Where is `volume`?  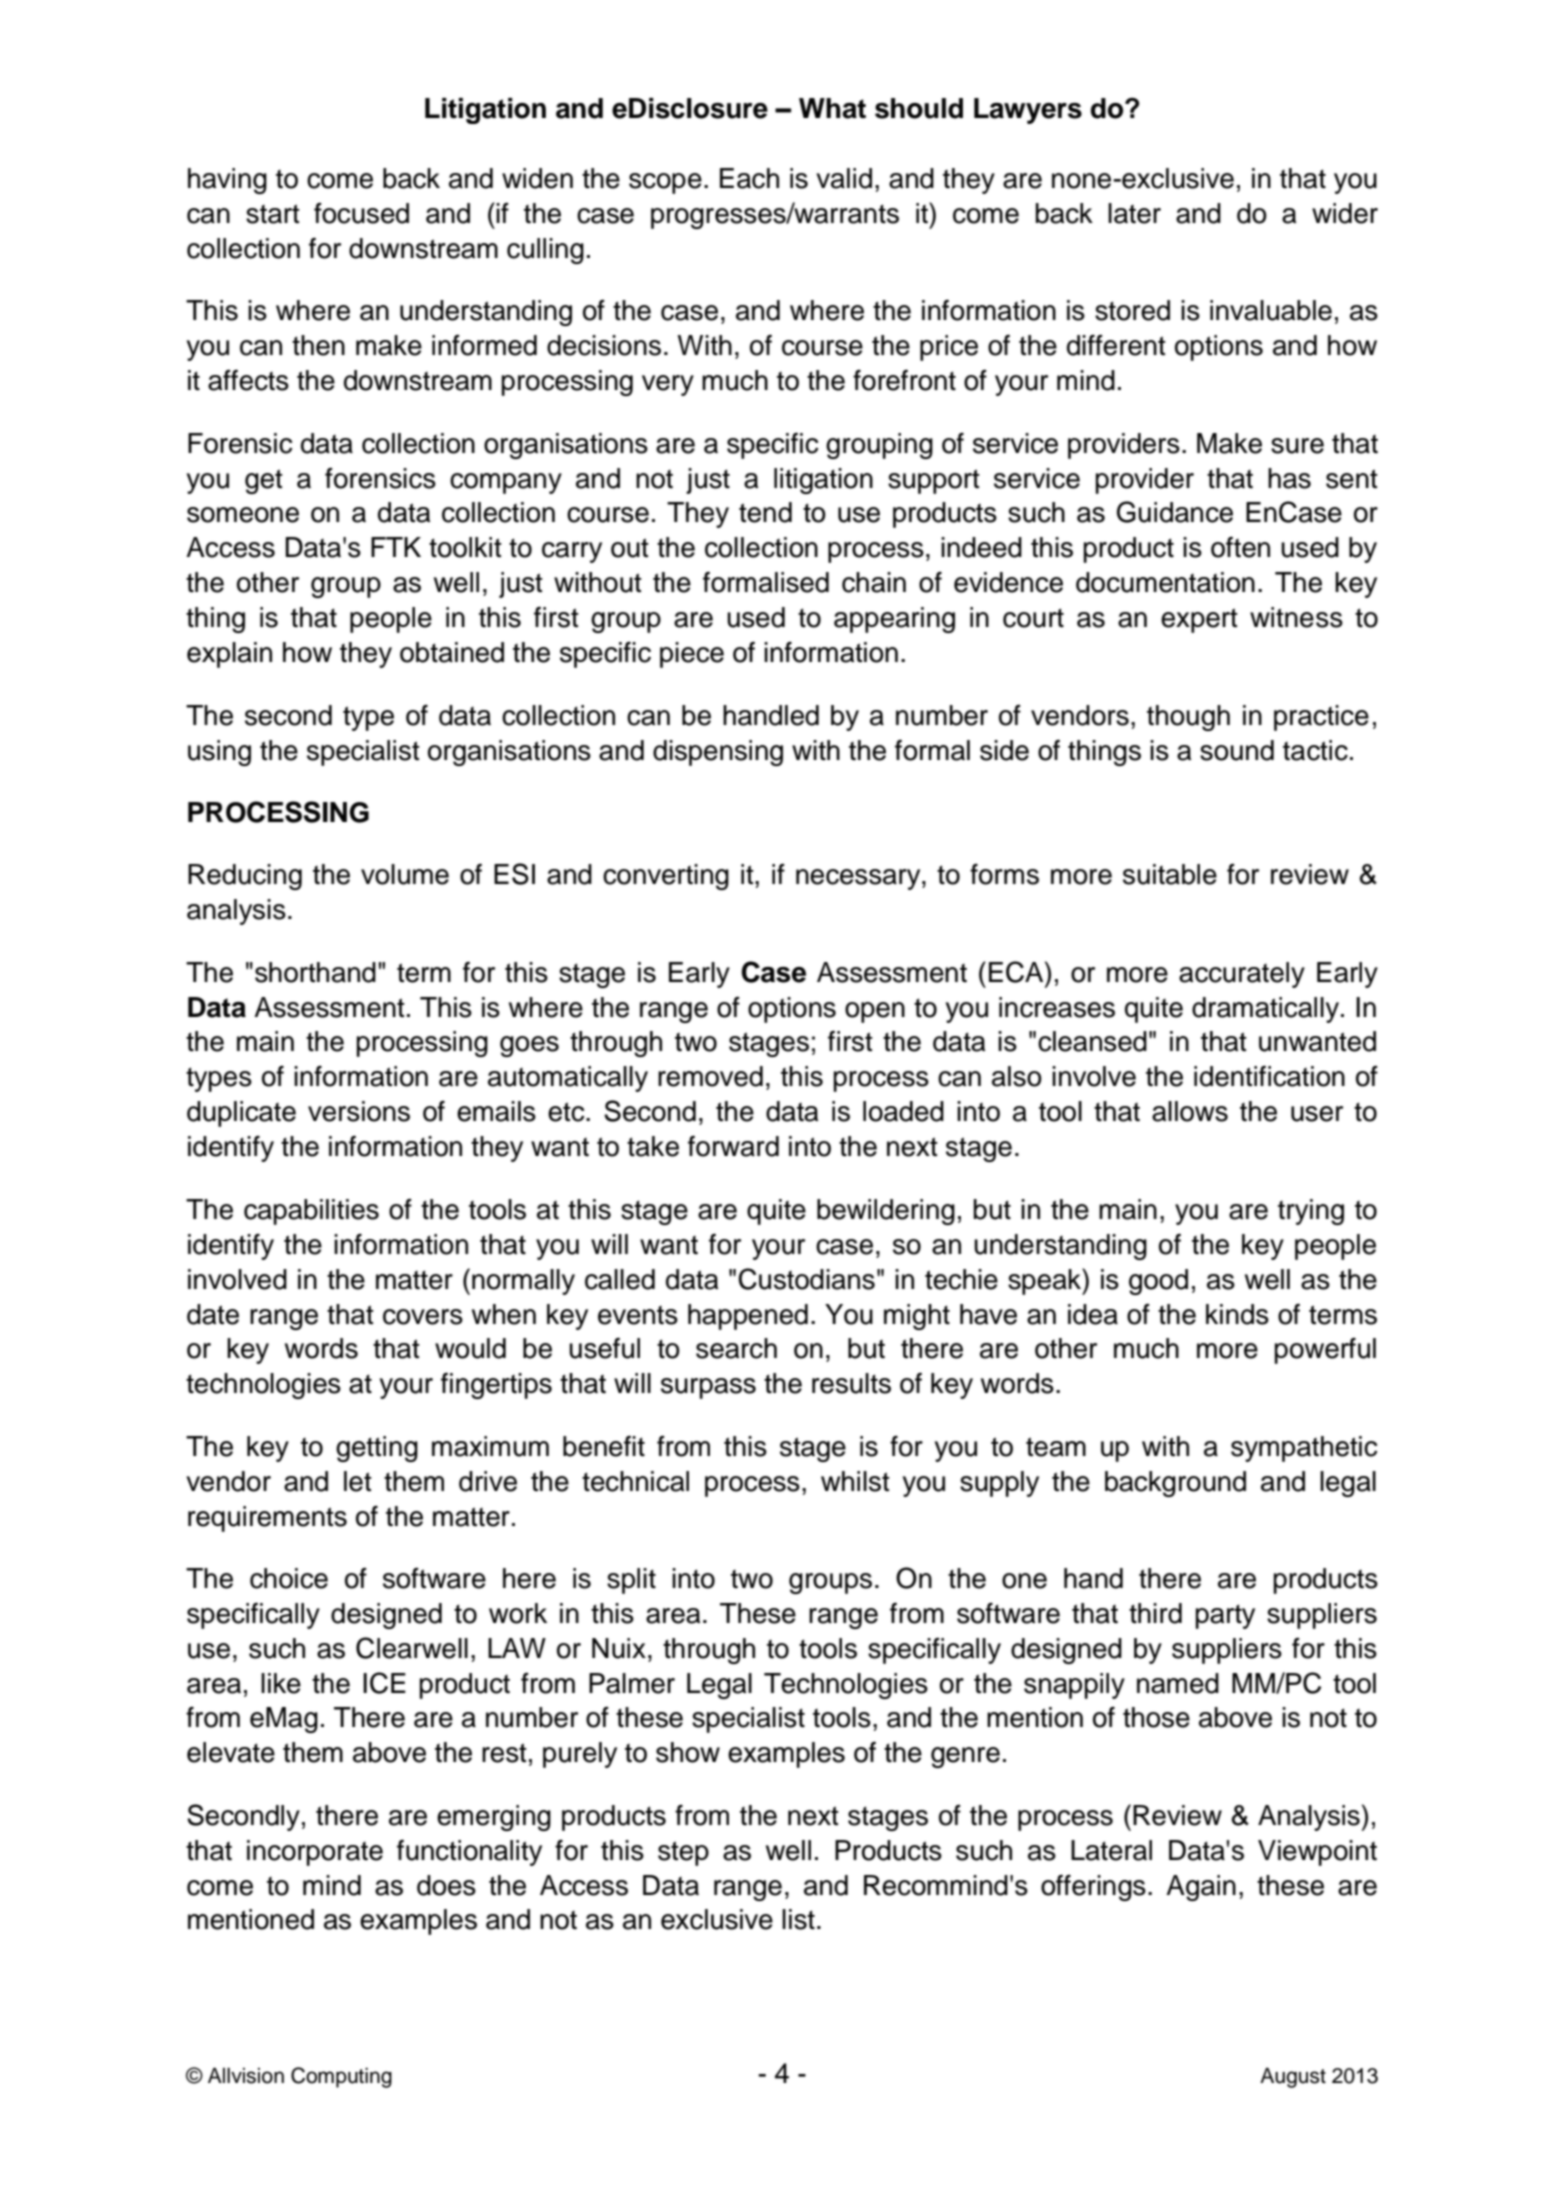
volume is located at coordinates (405, 874).
